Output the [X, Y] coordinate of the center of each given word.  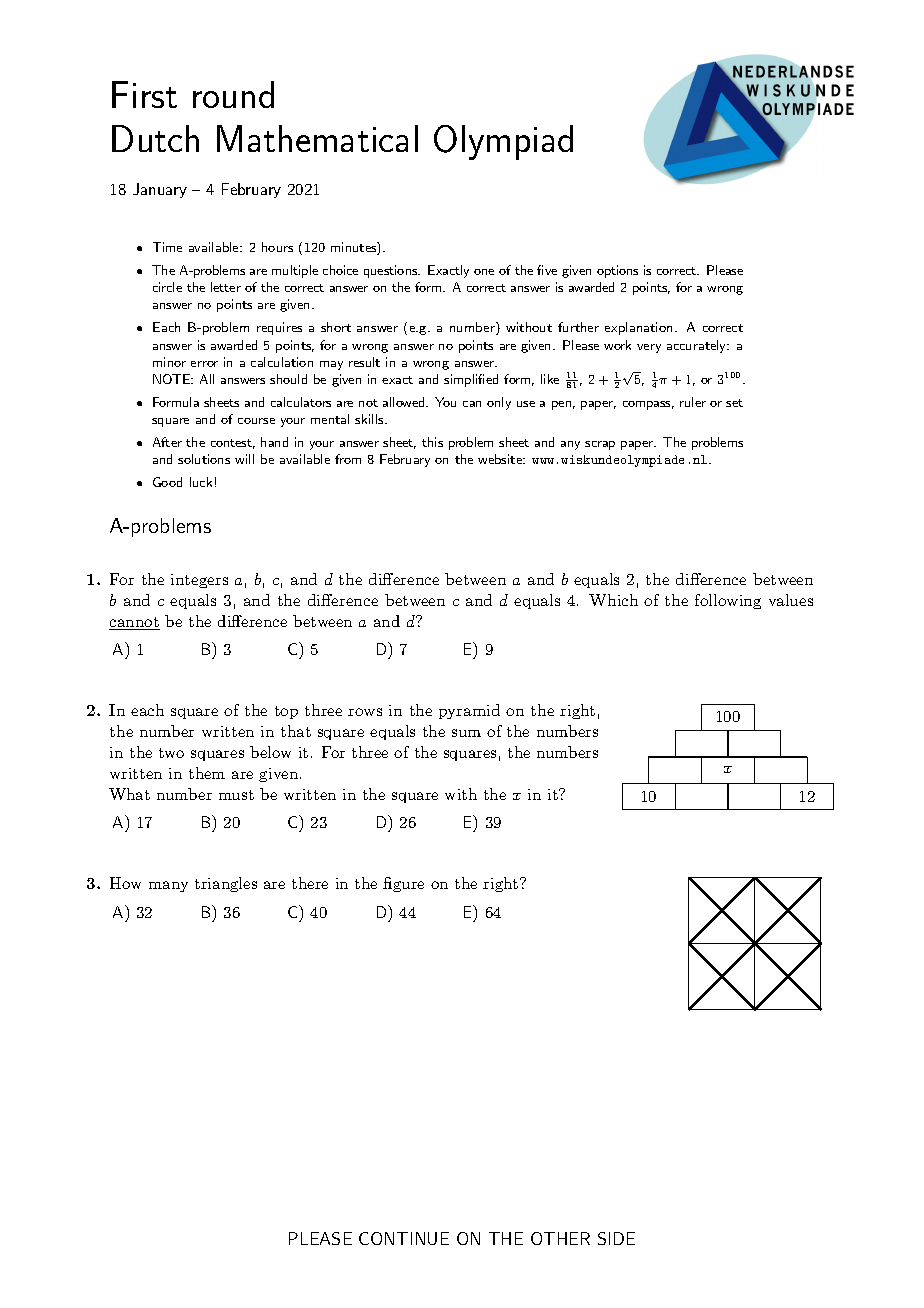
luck [201, 482]
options [617, 271]
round [233, 94]
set [734, 403]
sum [466, 733]
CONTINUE [404, 1238]
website [501, 459]
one [484, 272]
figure [403, 884]
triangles [226, 884]
